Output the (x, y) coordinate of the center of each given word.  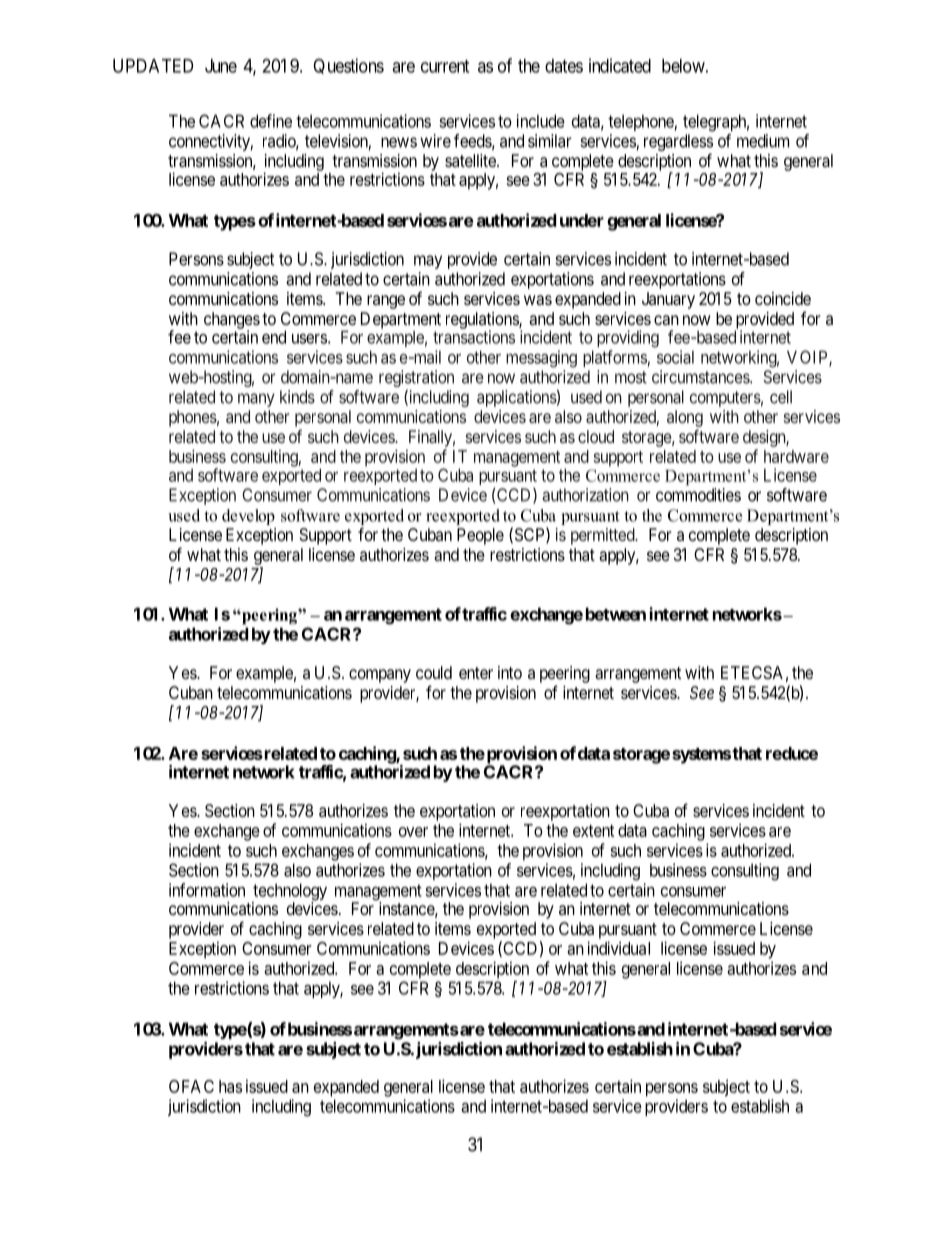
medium (763, 141)
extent (593, 831)
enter (476, 673)
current (445, 66)
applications (517, 398)
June (221, 66)
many (256, 400)
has (230, 1086)
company (380, 676)
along (685, 418)
